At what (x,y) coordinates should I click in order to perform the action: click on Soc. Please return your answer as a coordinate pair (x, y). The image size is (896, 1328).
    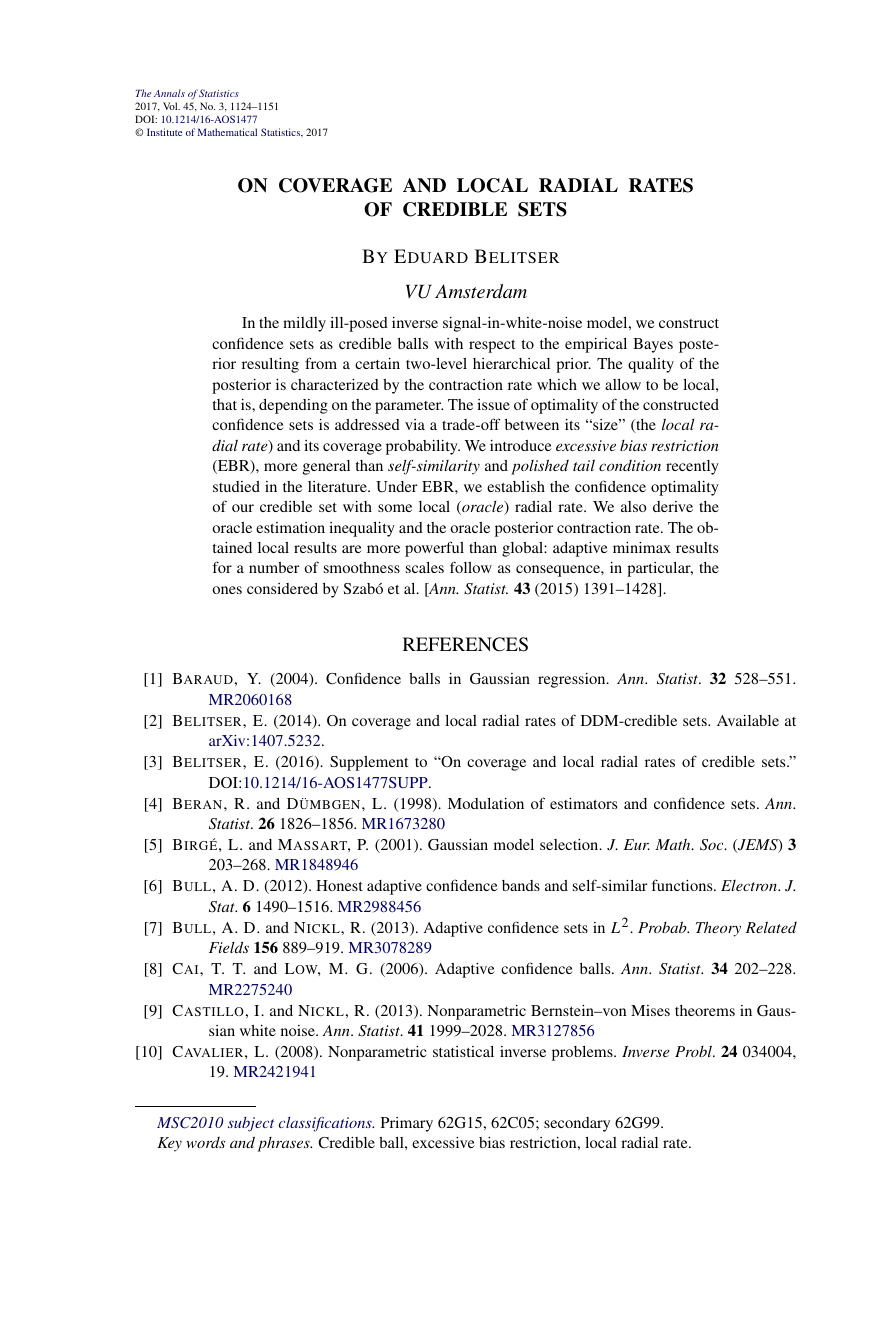
    Looking at the image, I should click on (713, 845).
